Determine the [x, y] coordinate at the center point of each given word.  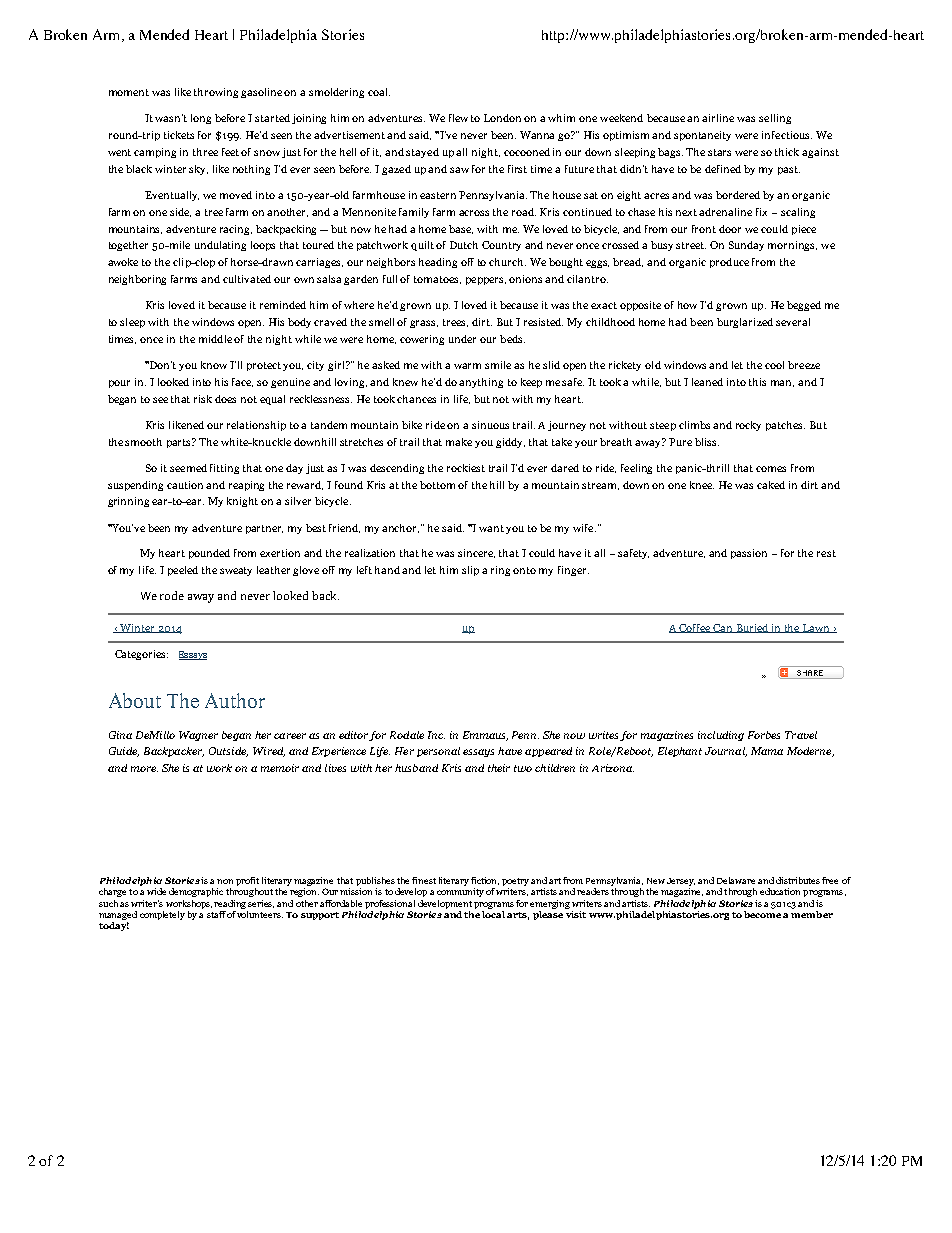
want [491, 528]
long [201, 119]
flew [458, 118]
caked [771, 485]
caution [185, 485]
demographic [196, 892]
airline [718, 118]
